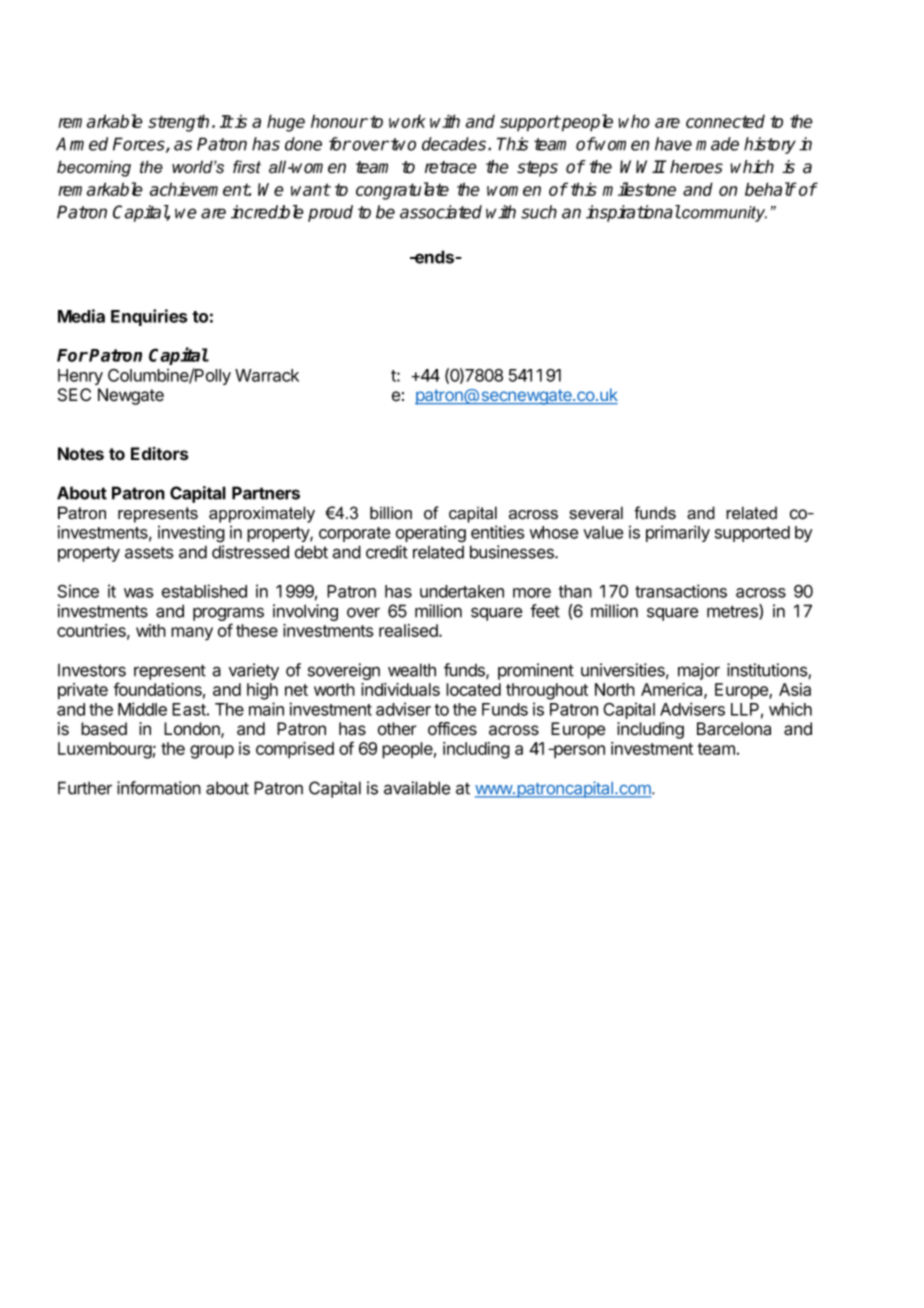  I want to click on primarily, so click(678, 533).
